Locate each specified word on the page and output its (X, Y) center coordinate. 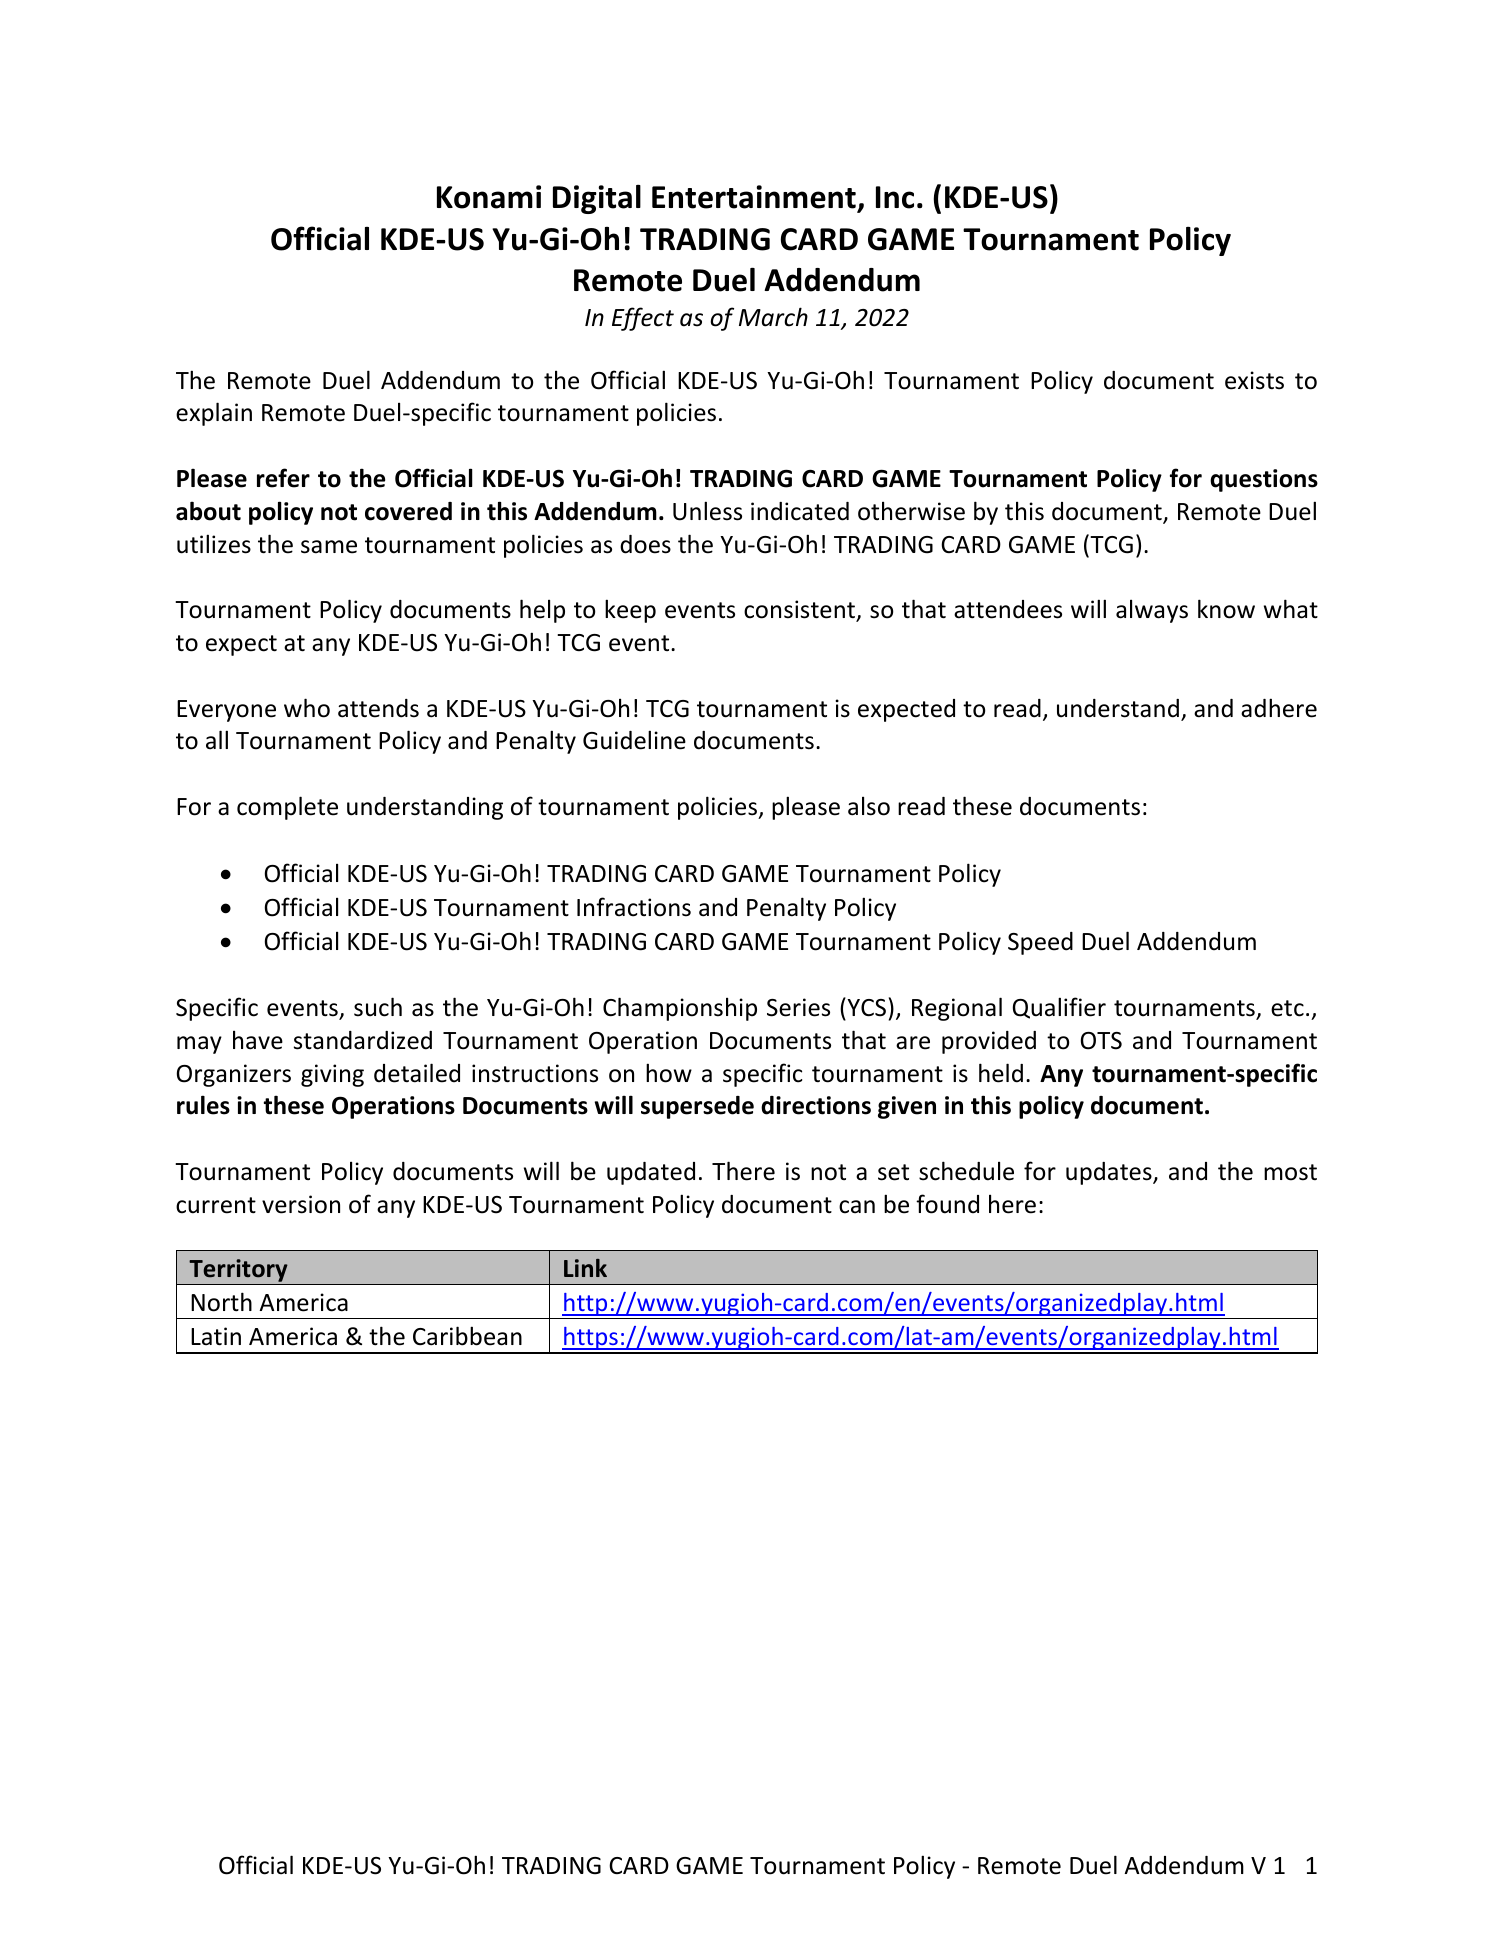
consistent (800, 610)
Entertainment (754, 197)
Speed (1040, 943)
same (329, 547)
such (378, 1007)
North (221, 1302)
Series (798, 1007)
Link (585, 1268)
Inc (895, 197)
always (1152, 611)
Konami (489, 197)
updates (1110, 1173)
